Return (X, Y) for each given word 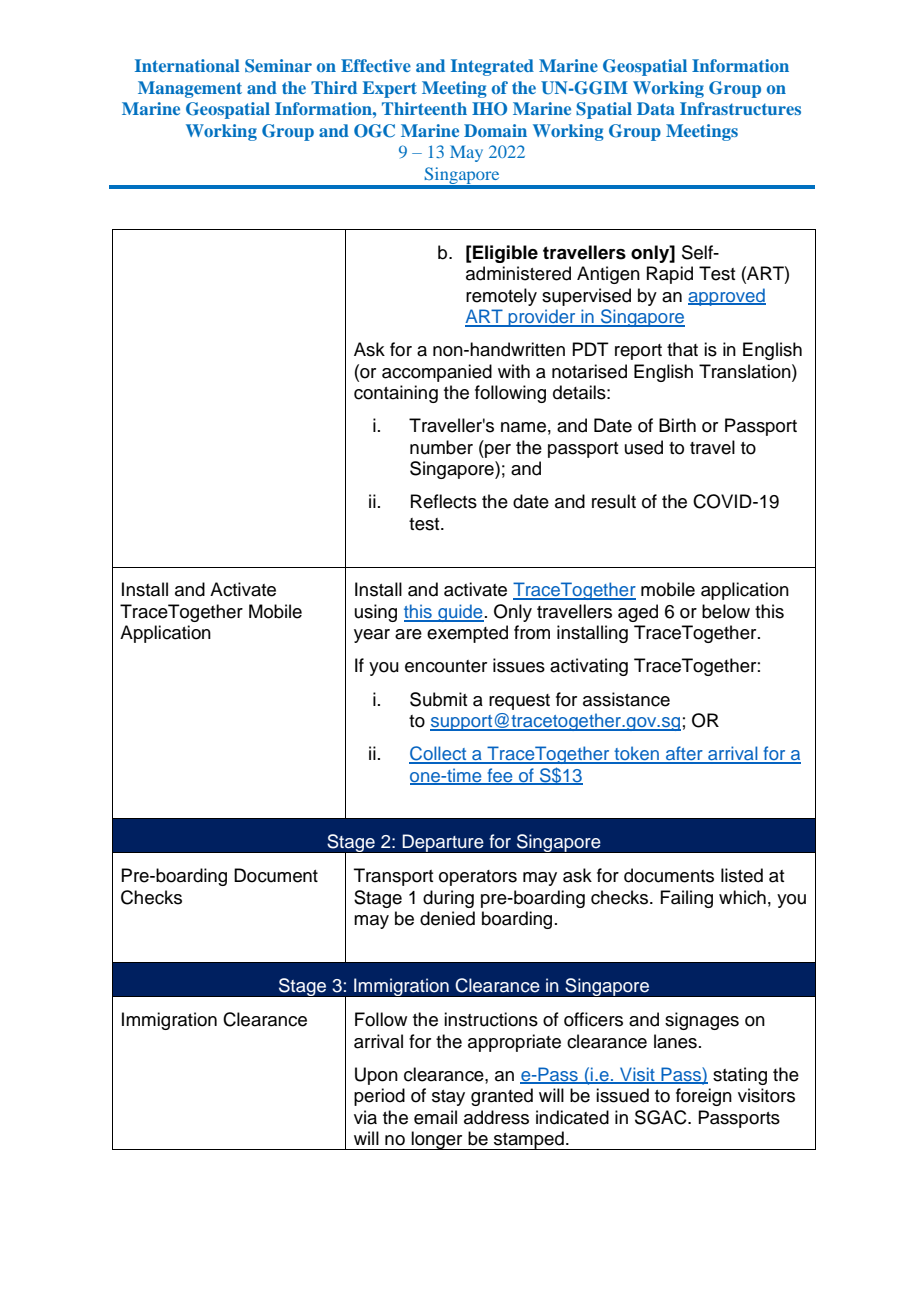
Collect (439, 754)
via (365, 1117)
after (684, 754)
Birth (677, 425)
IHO (489, 109)
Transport (393, 877)
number (441, 447)
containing (396, 394)
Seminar (278, 66)
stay (448, 1098)
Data (656, 108)
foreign (704, 1097)
